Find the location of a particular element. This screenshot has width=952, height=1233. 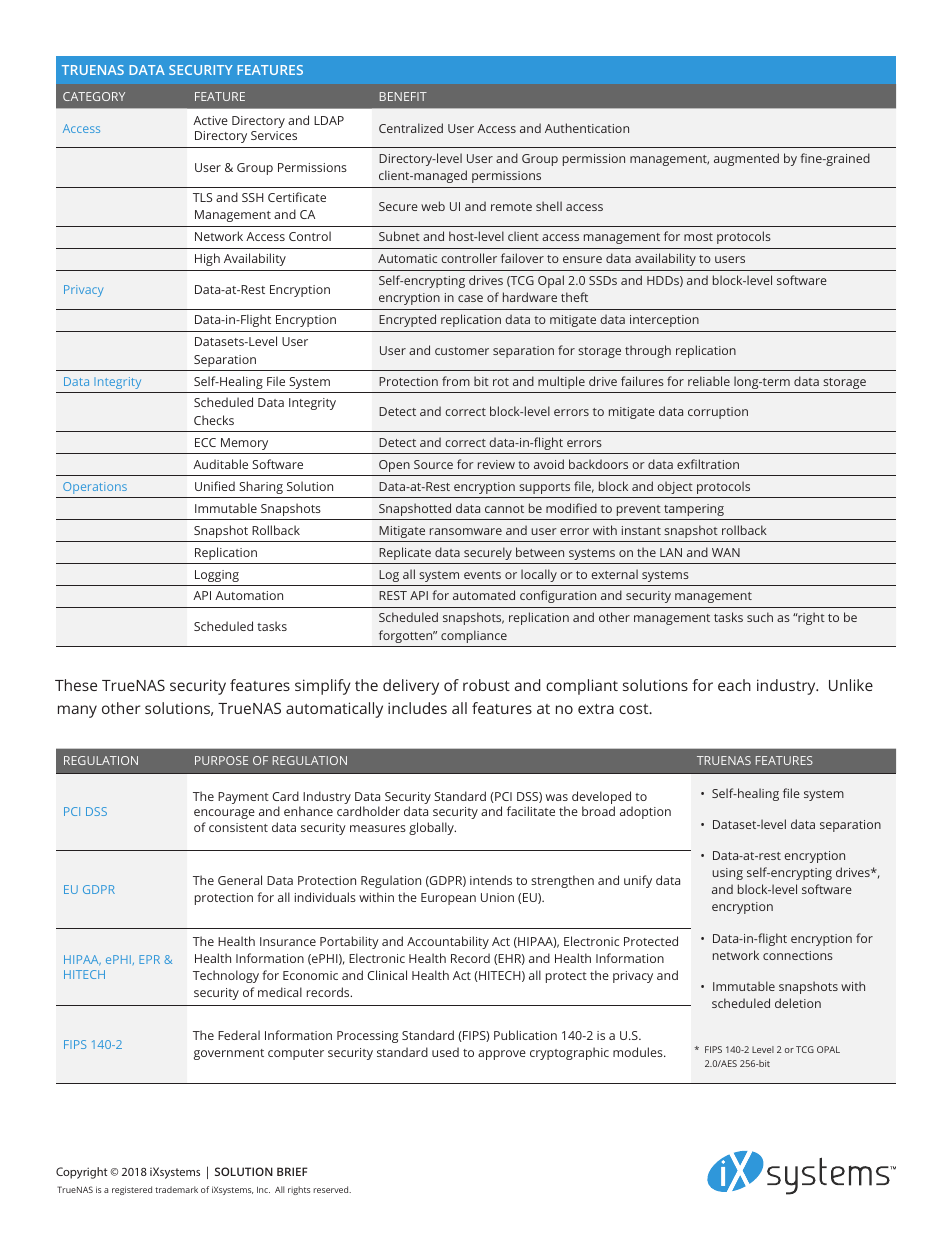

reliable is located at coordinates (709, 381).
